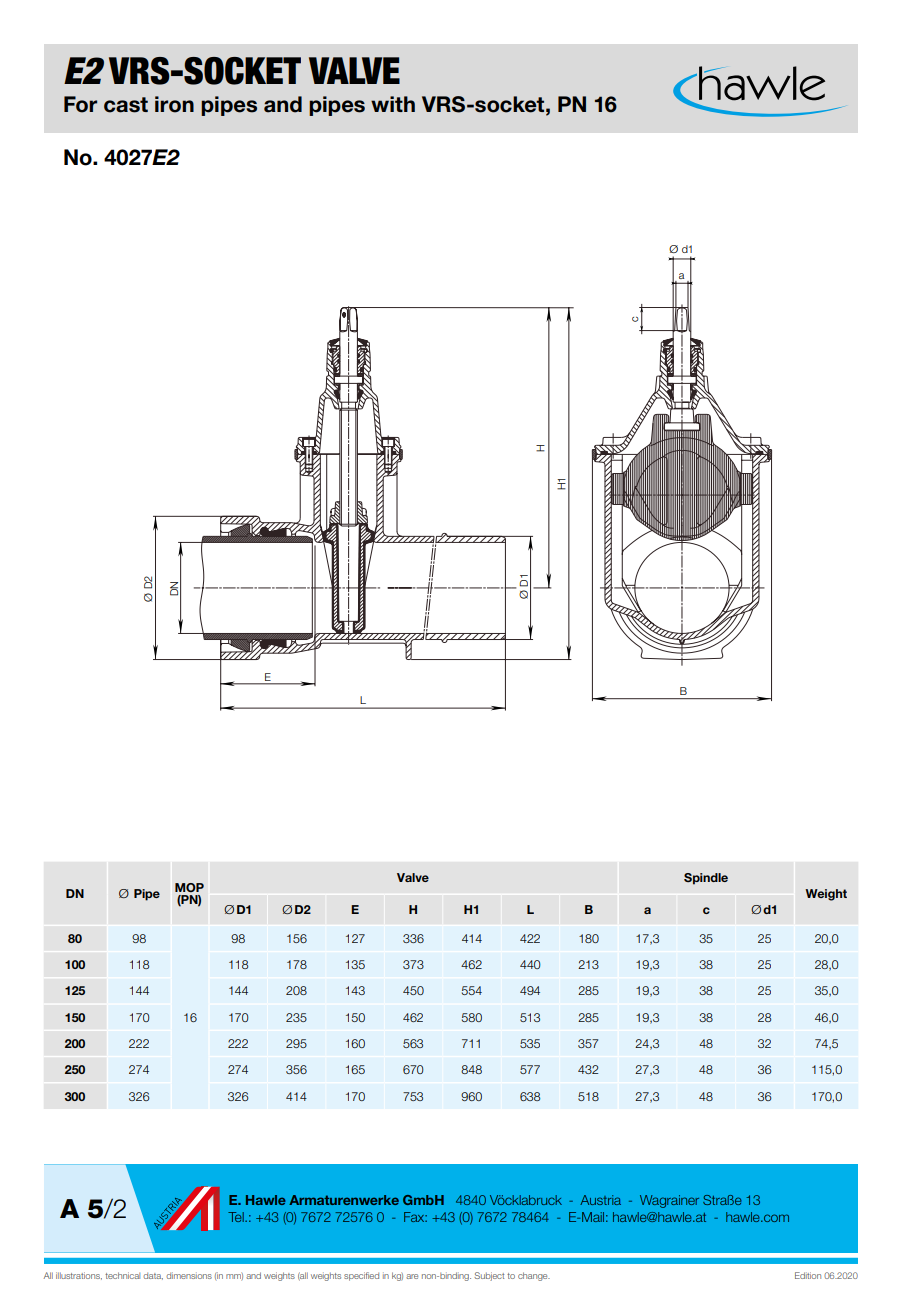  I want to click on are, so click(412, 1276).
